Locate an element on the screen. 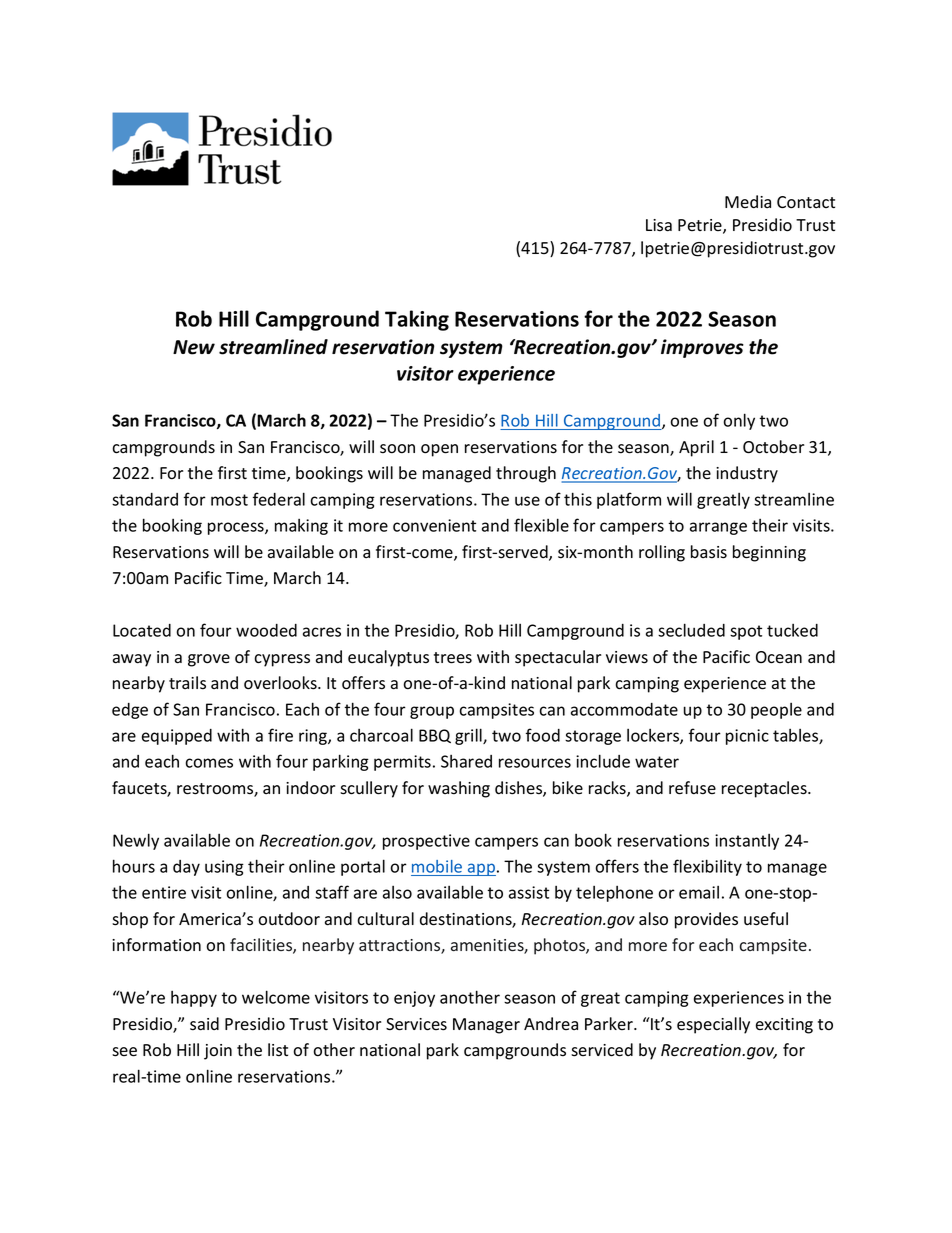  only is located at coordinates (739, 421).
